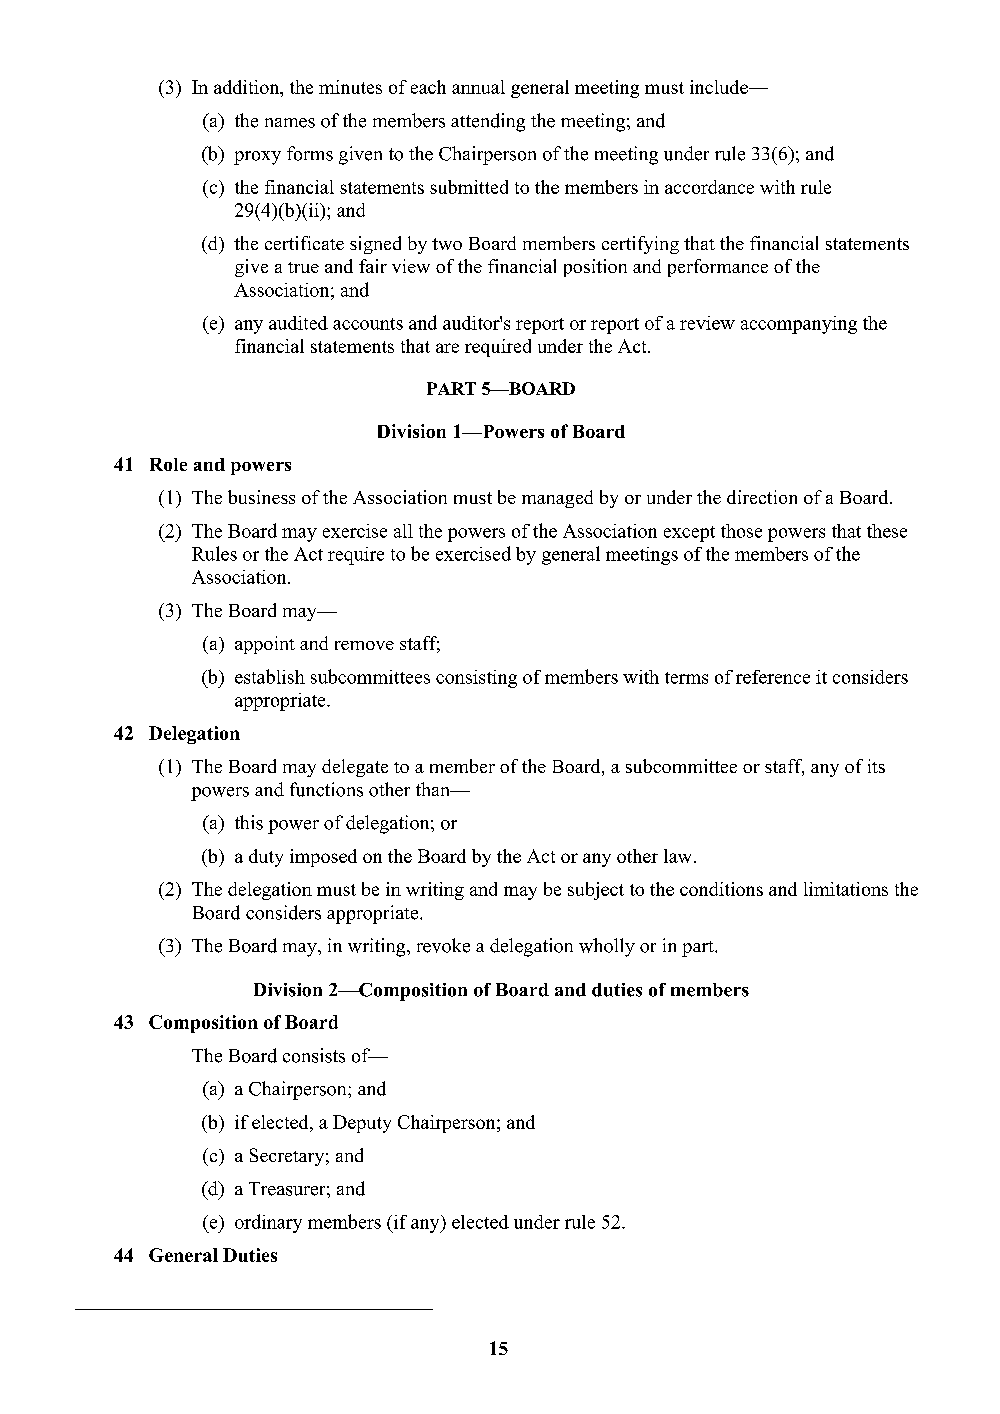 This image has width=1000, height=1414. Describe the element at coordinates (268, 1223) in the image. I see `ordinary` at that location.
